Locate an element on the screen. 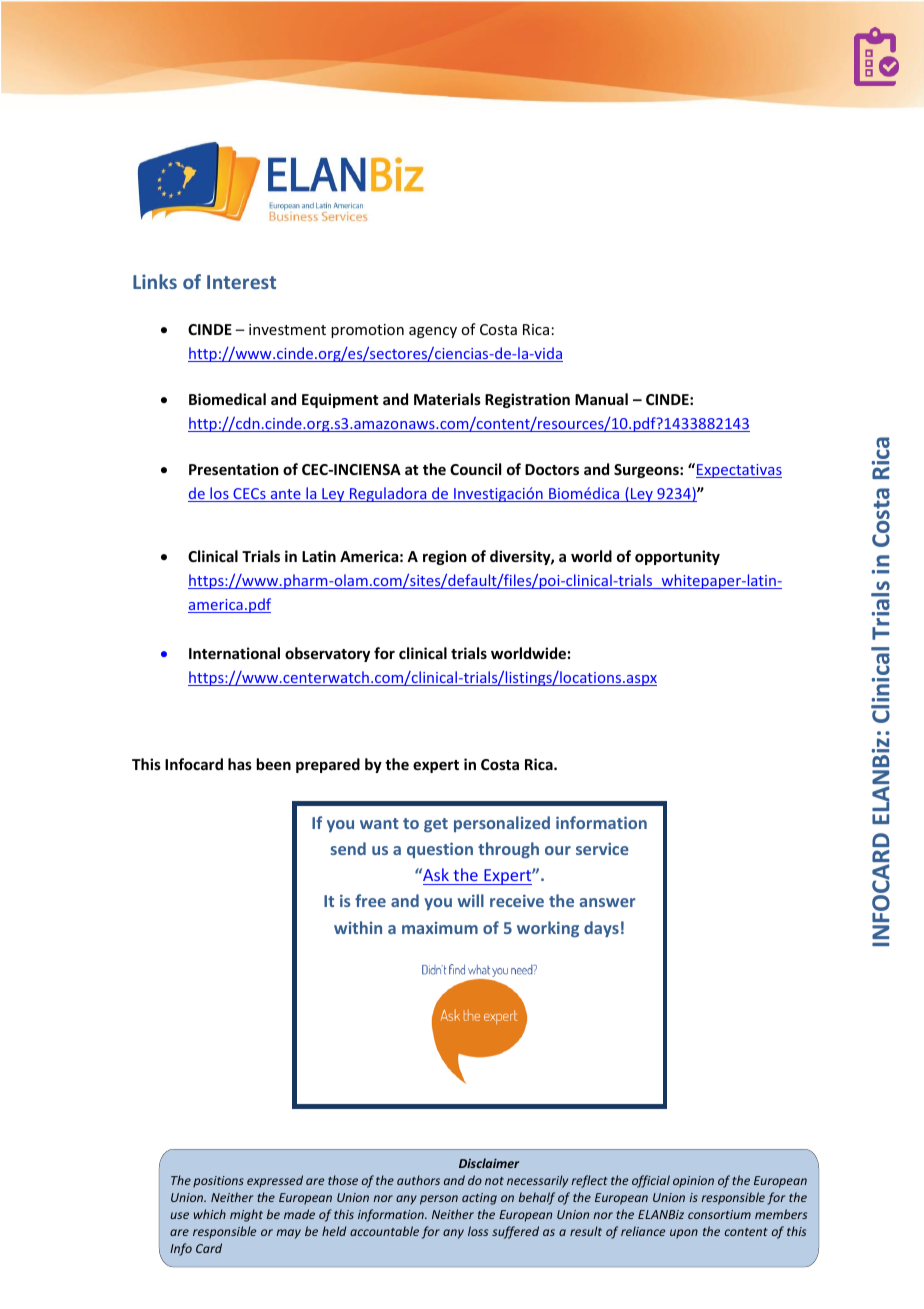  Manual is located at coordinates (601, 399).
